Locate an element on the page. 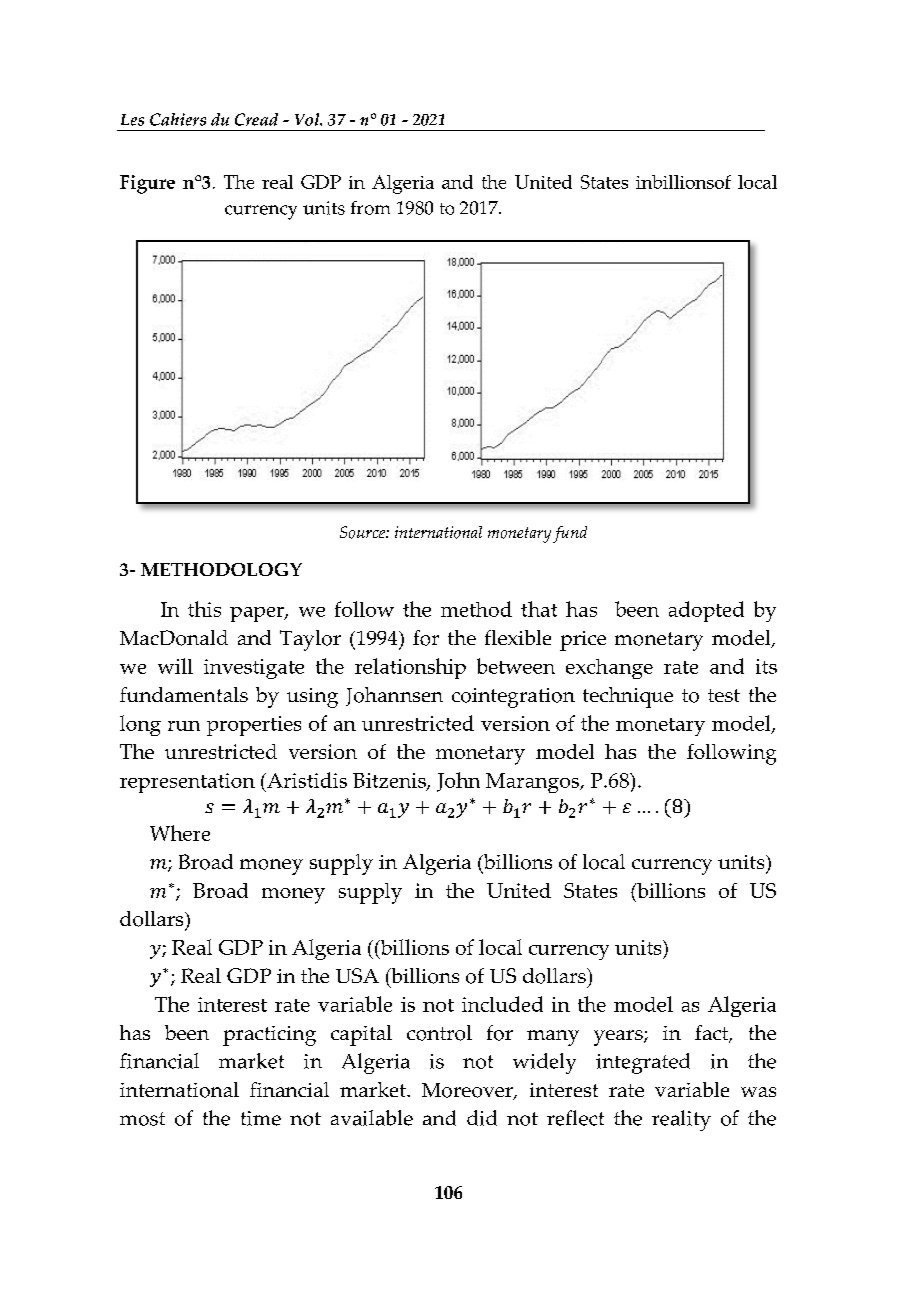 The width and height of the image is (897, 1316). from is located at coordinates (370, 208).
